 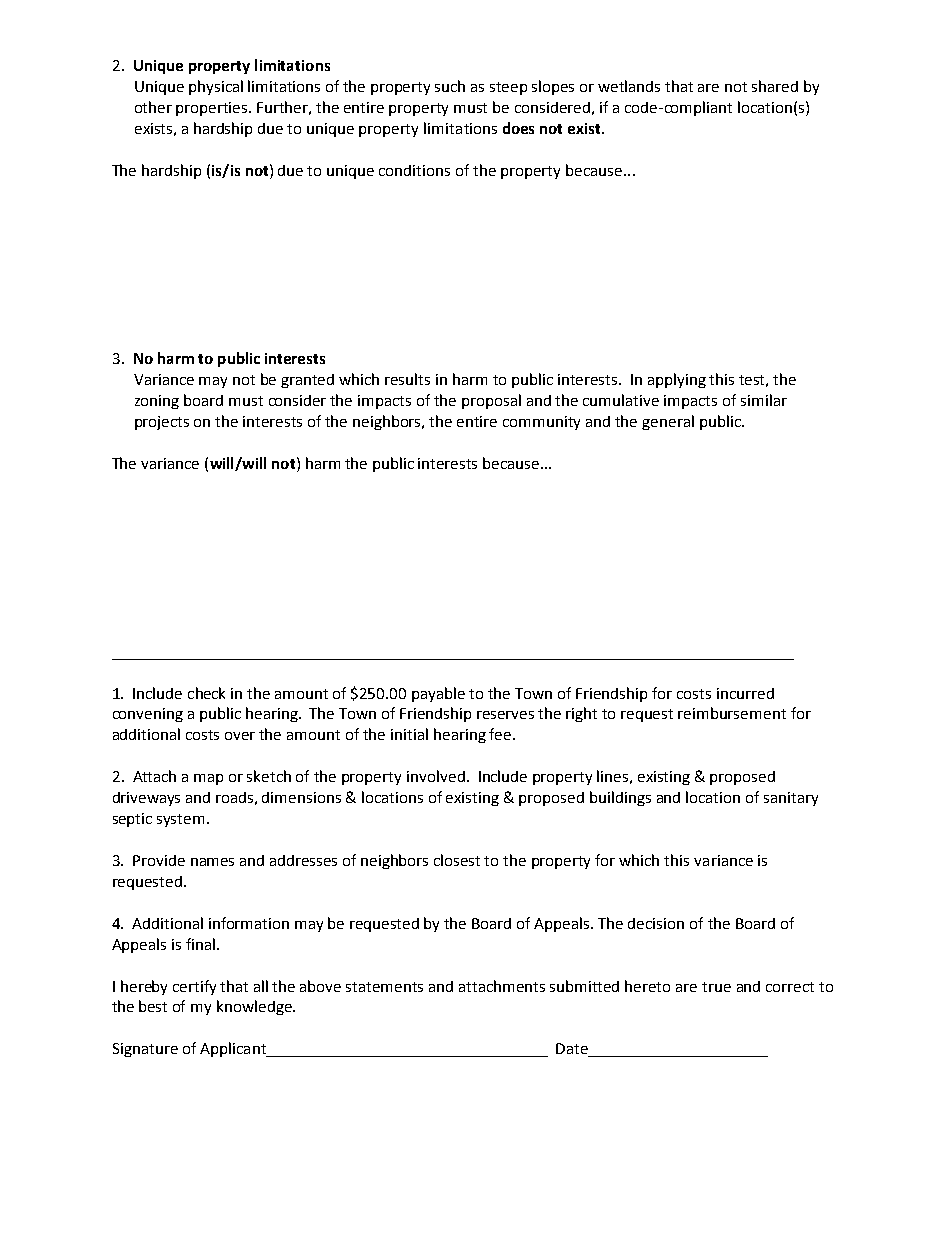 I want to click on incurred, so click(x=745, y=693).
